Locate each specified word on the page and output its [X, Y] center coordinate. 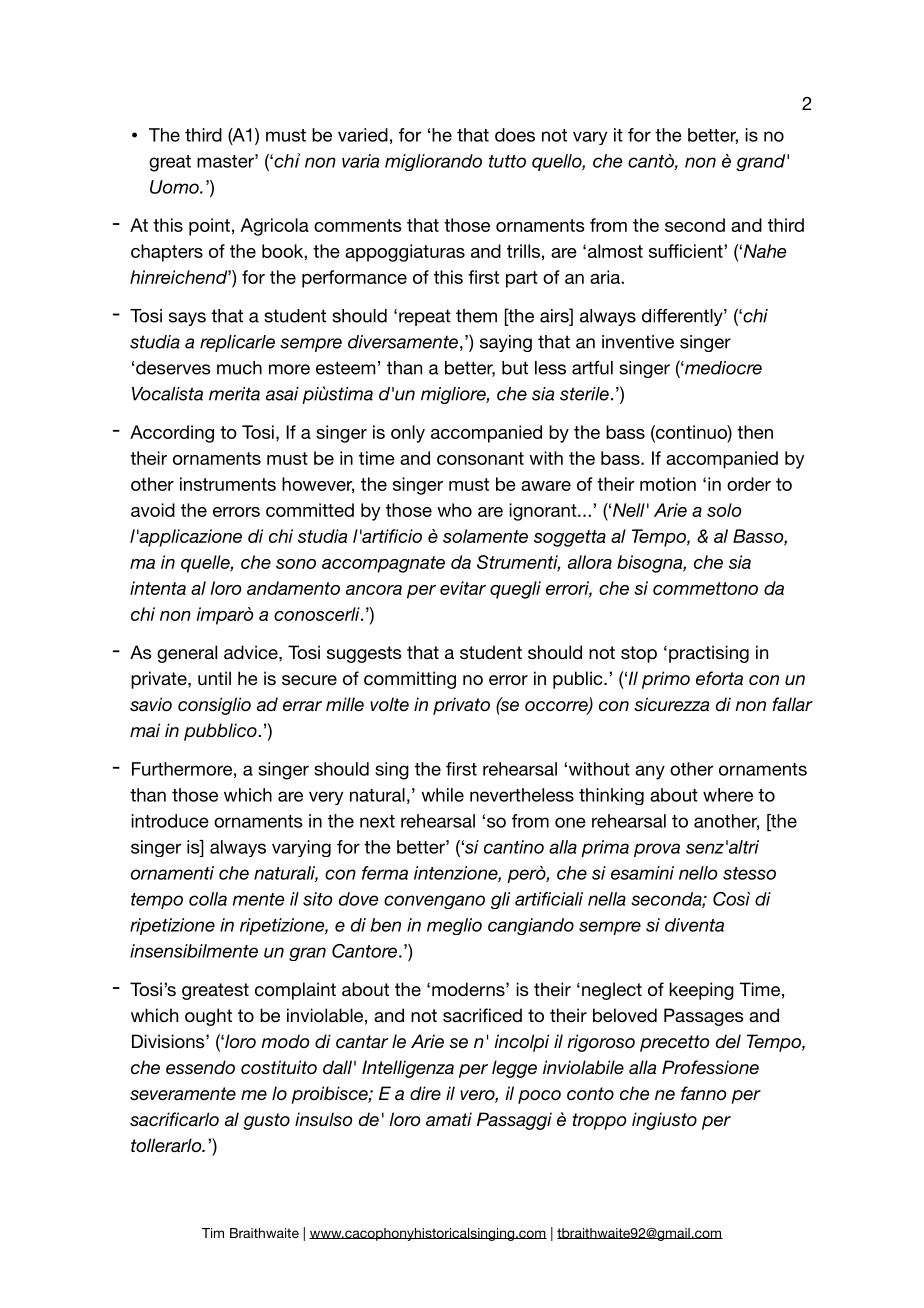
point [209, 227]
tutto [507, 161]
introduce [170, 821]
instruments [228, 484]
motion [668, 484]
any [650, 772]
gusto [266, 1121]
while [442, 795]
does [515, 135]
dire [425, 1093]
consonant [480, 458]
